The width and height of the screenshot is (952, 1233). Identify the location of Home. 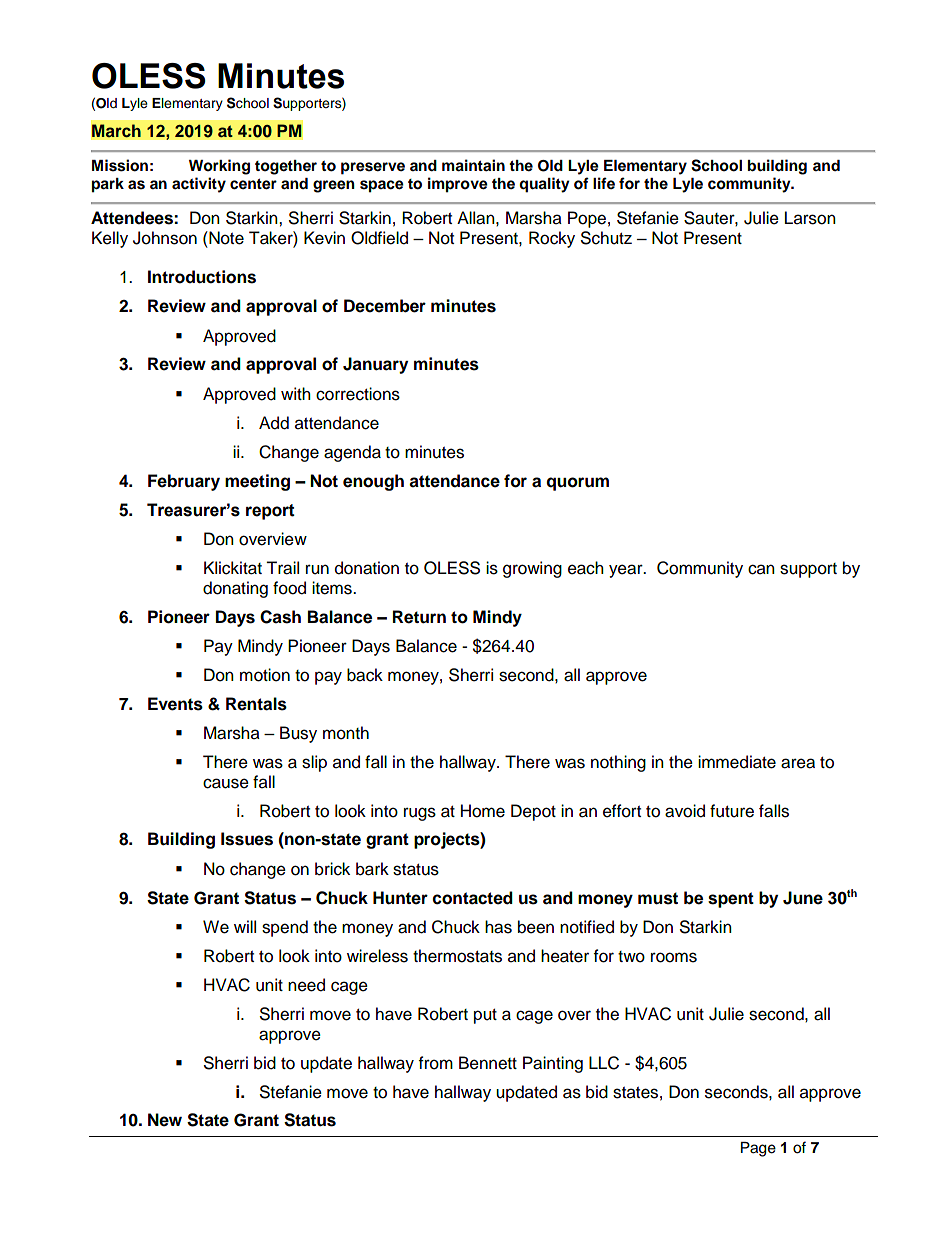
(483, 811).
